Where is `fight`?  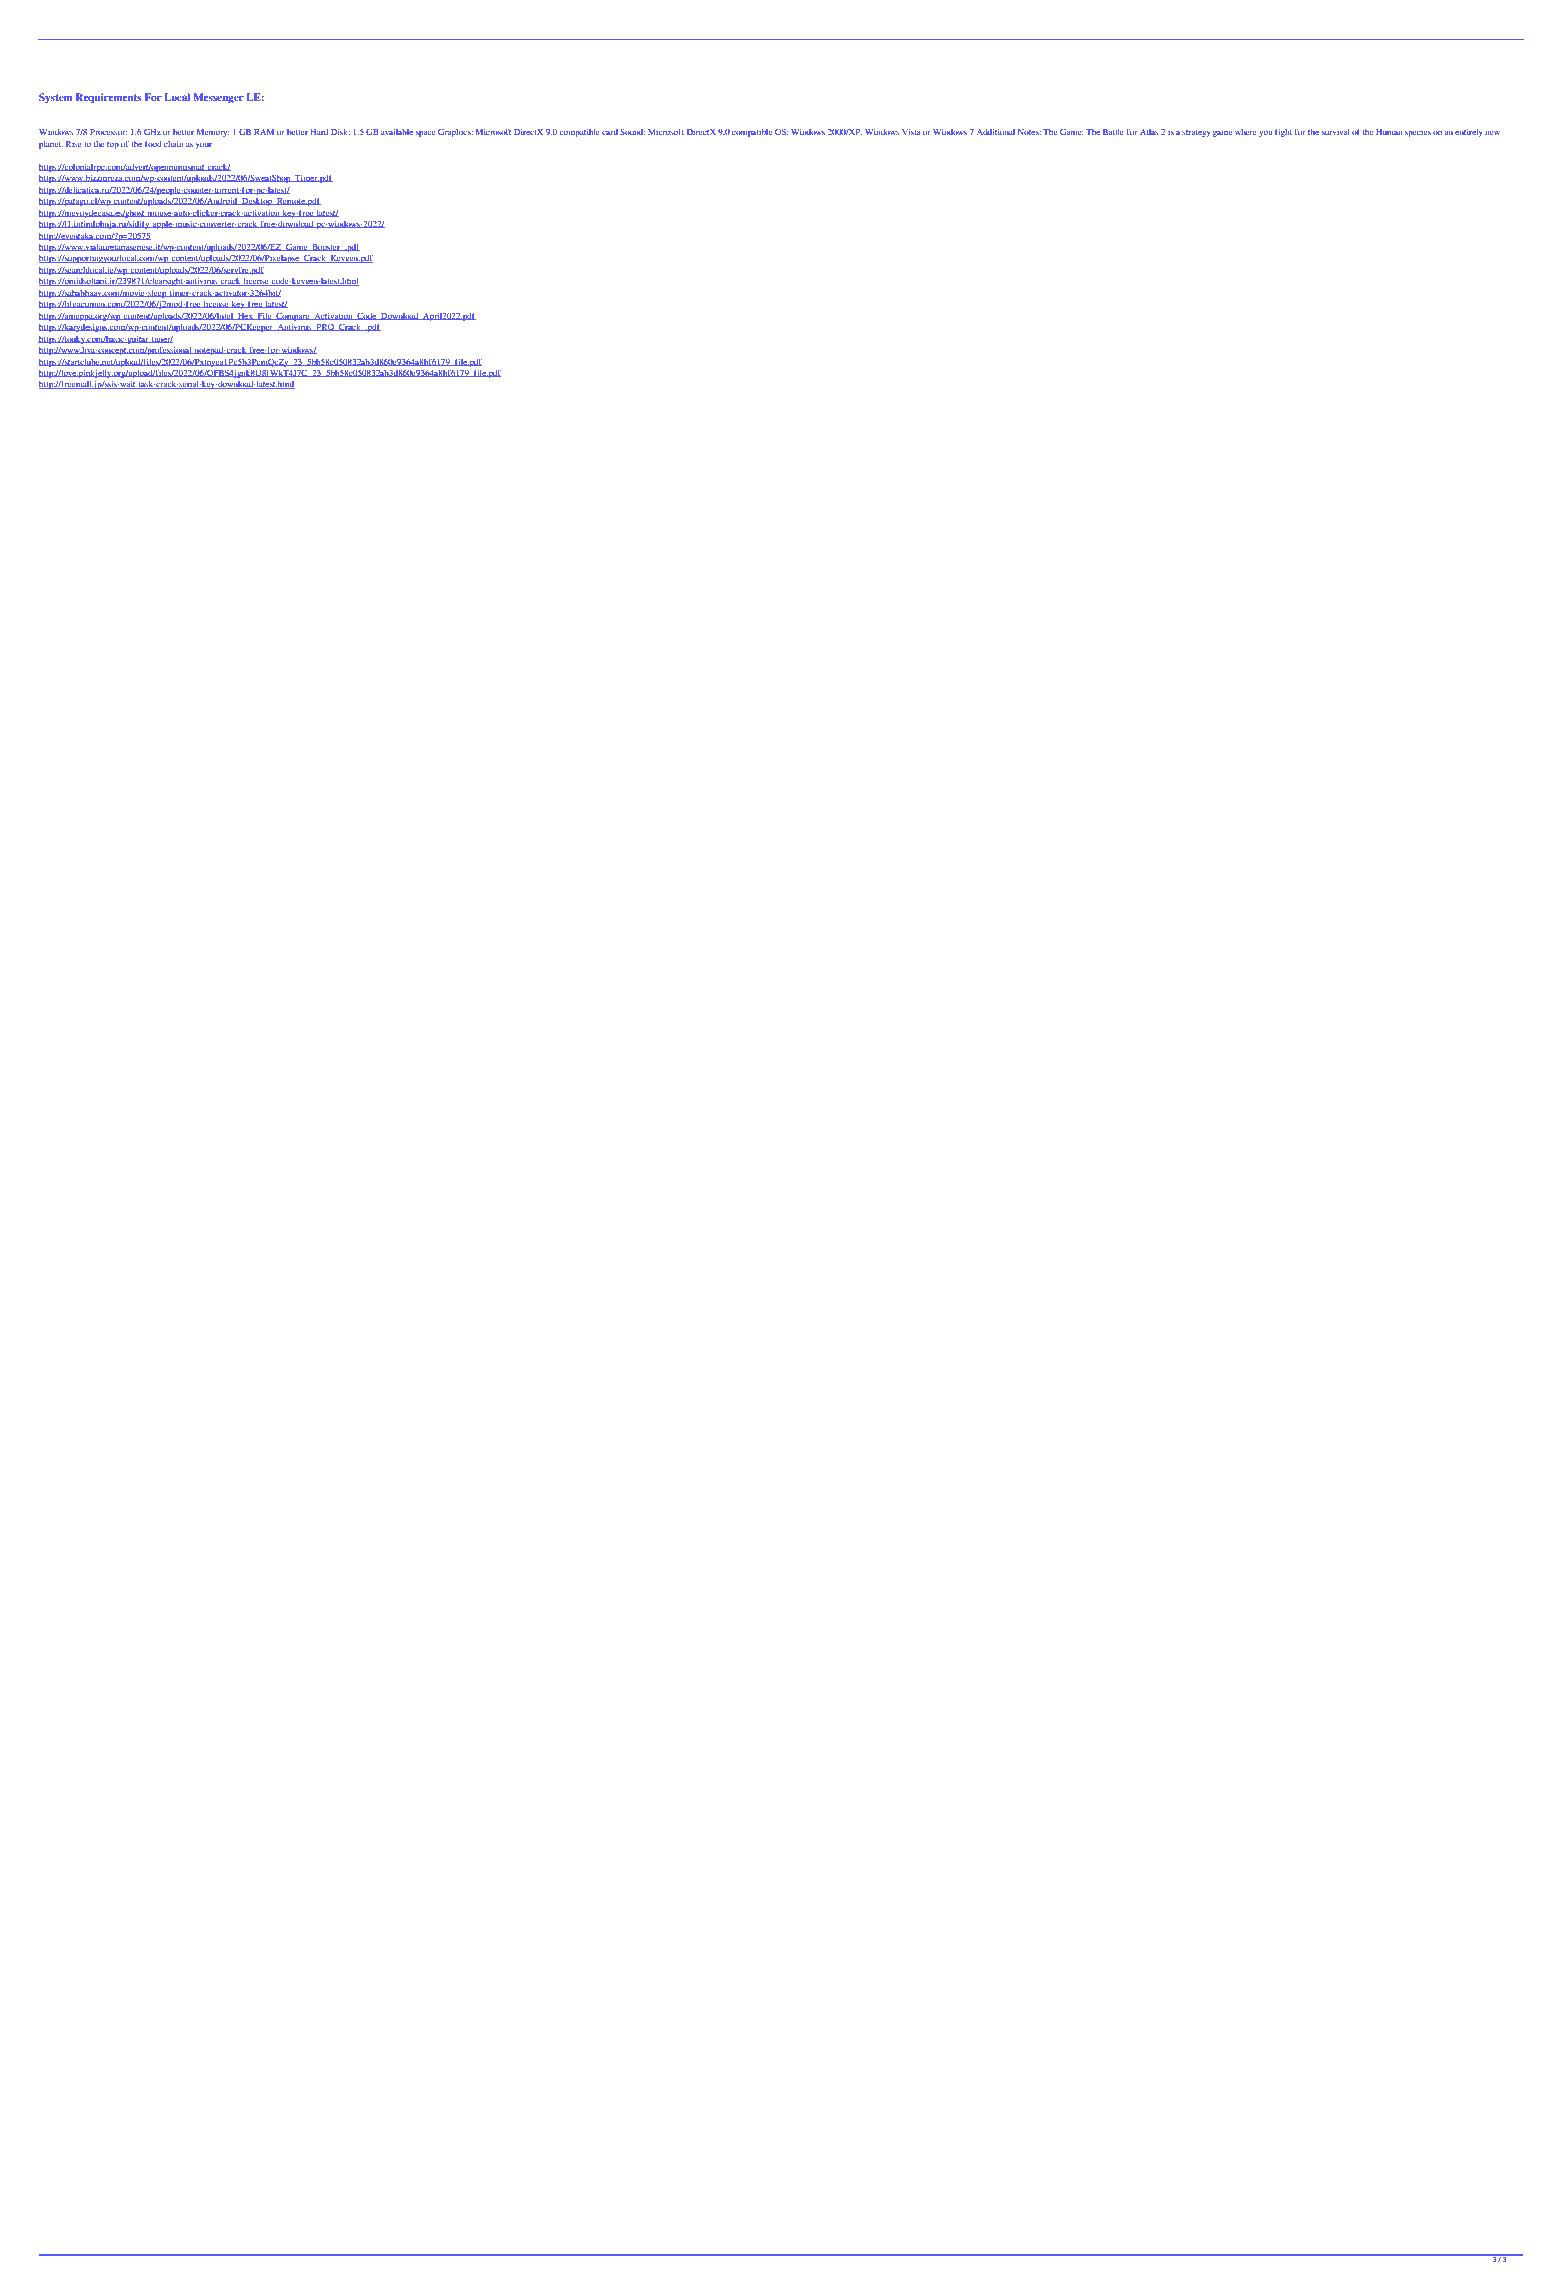 fight is located at coordinates (1283, 132).
